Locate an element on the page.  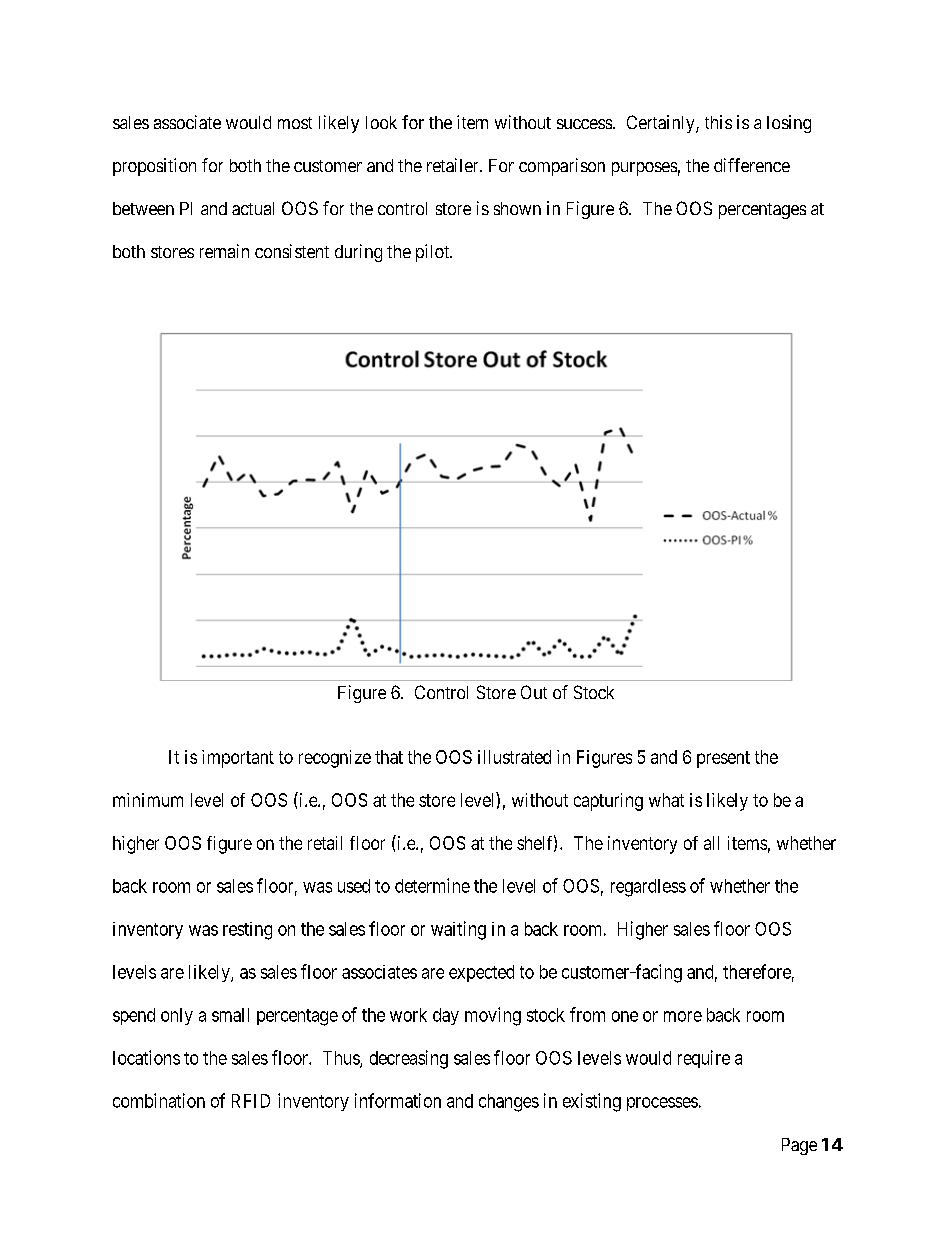
remain is located at coordinates (224, 251).
